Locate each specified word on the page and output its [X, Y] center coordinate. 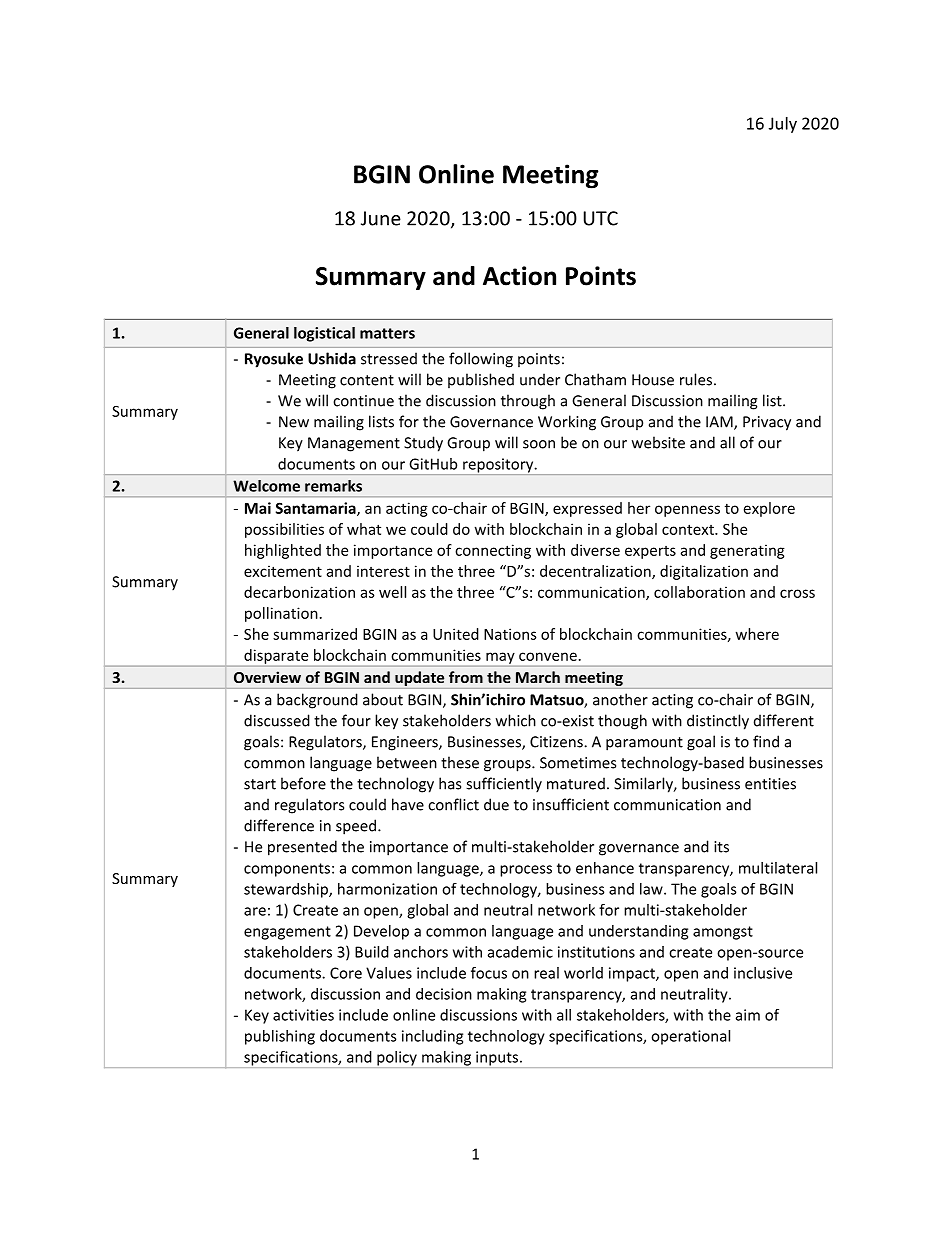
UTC [601, 218]
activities [303, 1015]
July [783, 125]
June [381, 218]
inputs [497, 1059]
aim [748, 1015]
